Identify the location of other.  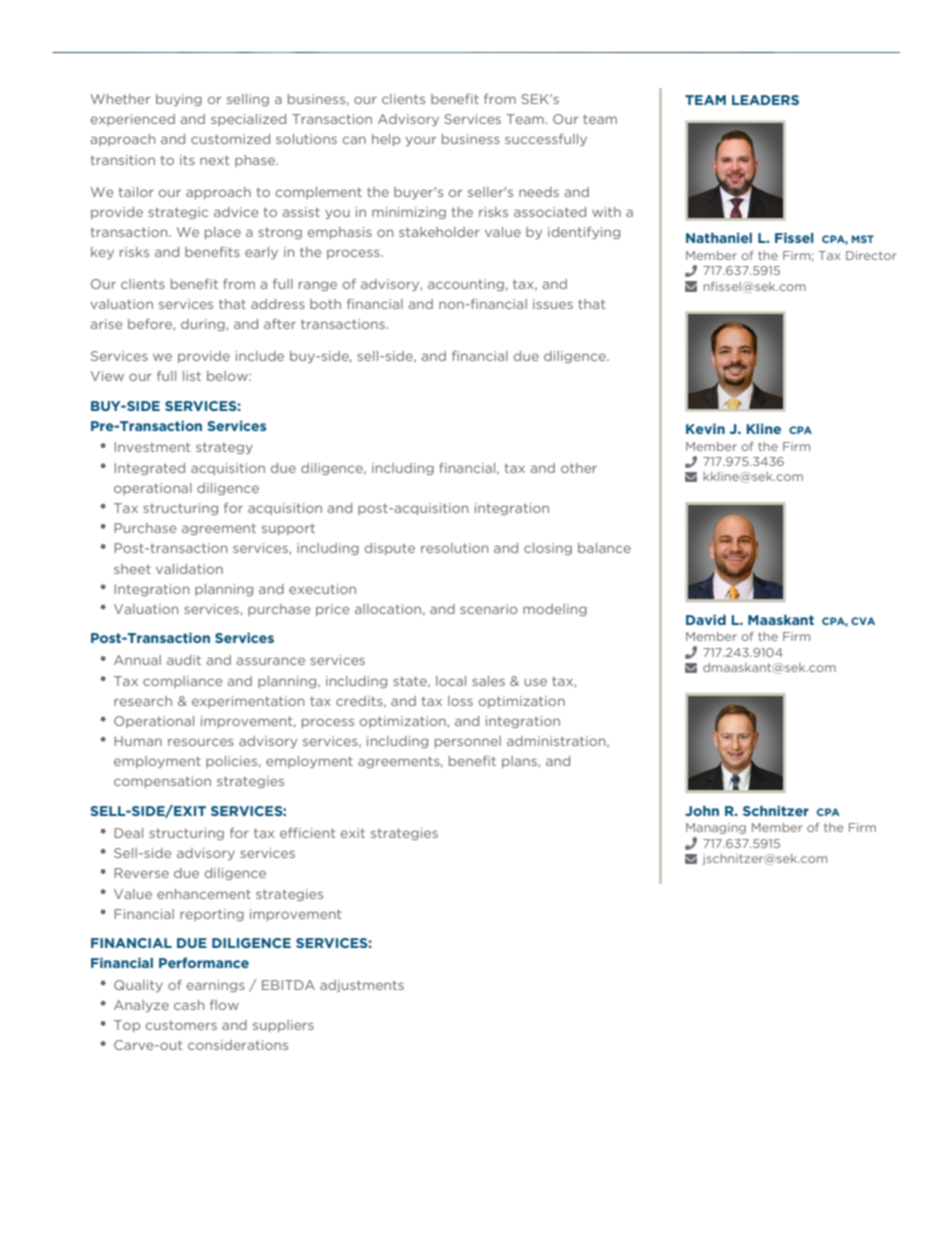
(579, 468).
